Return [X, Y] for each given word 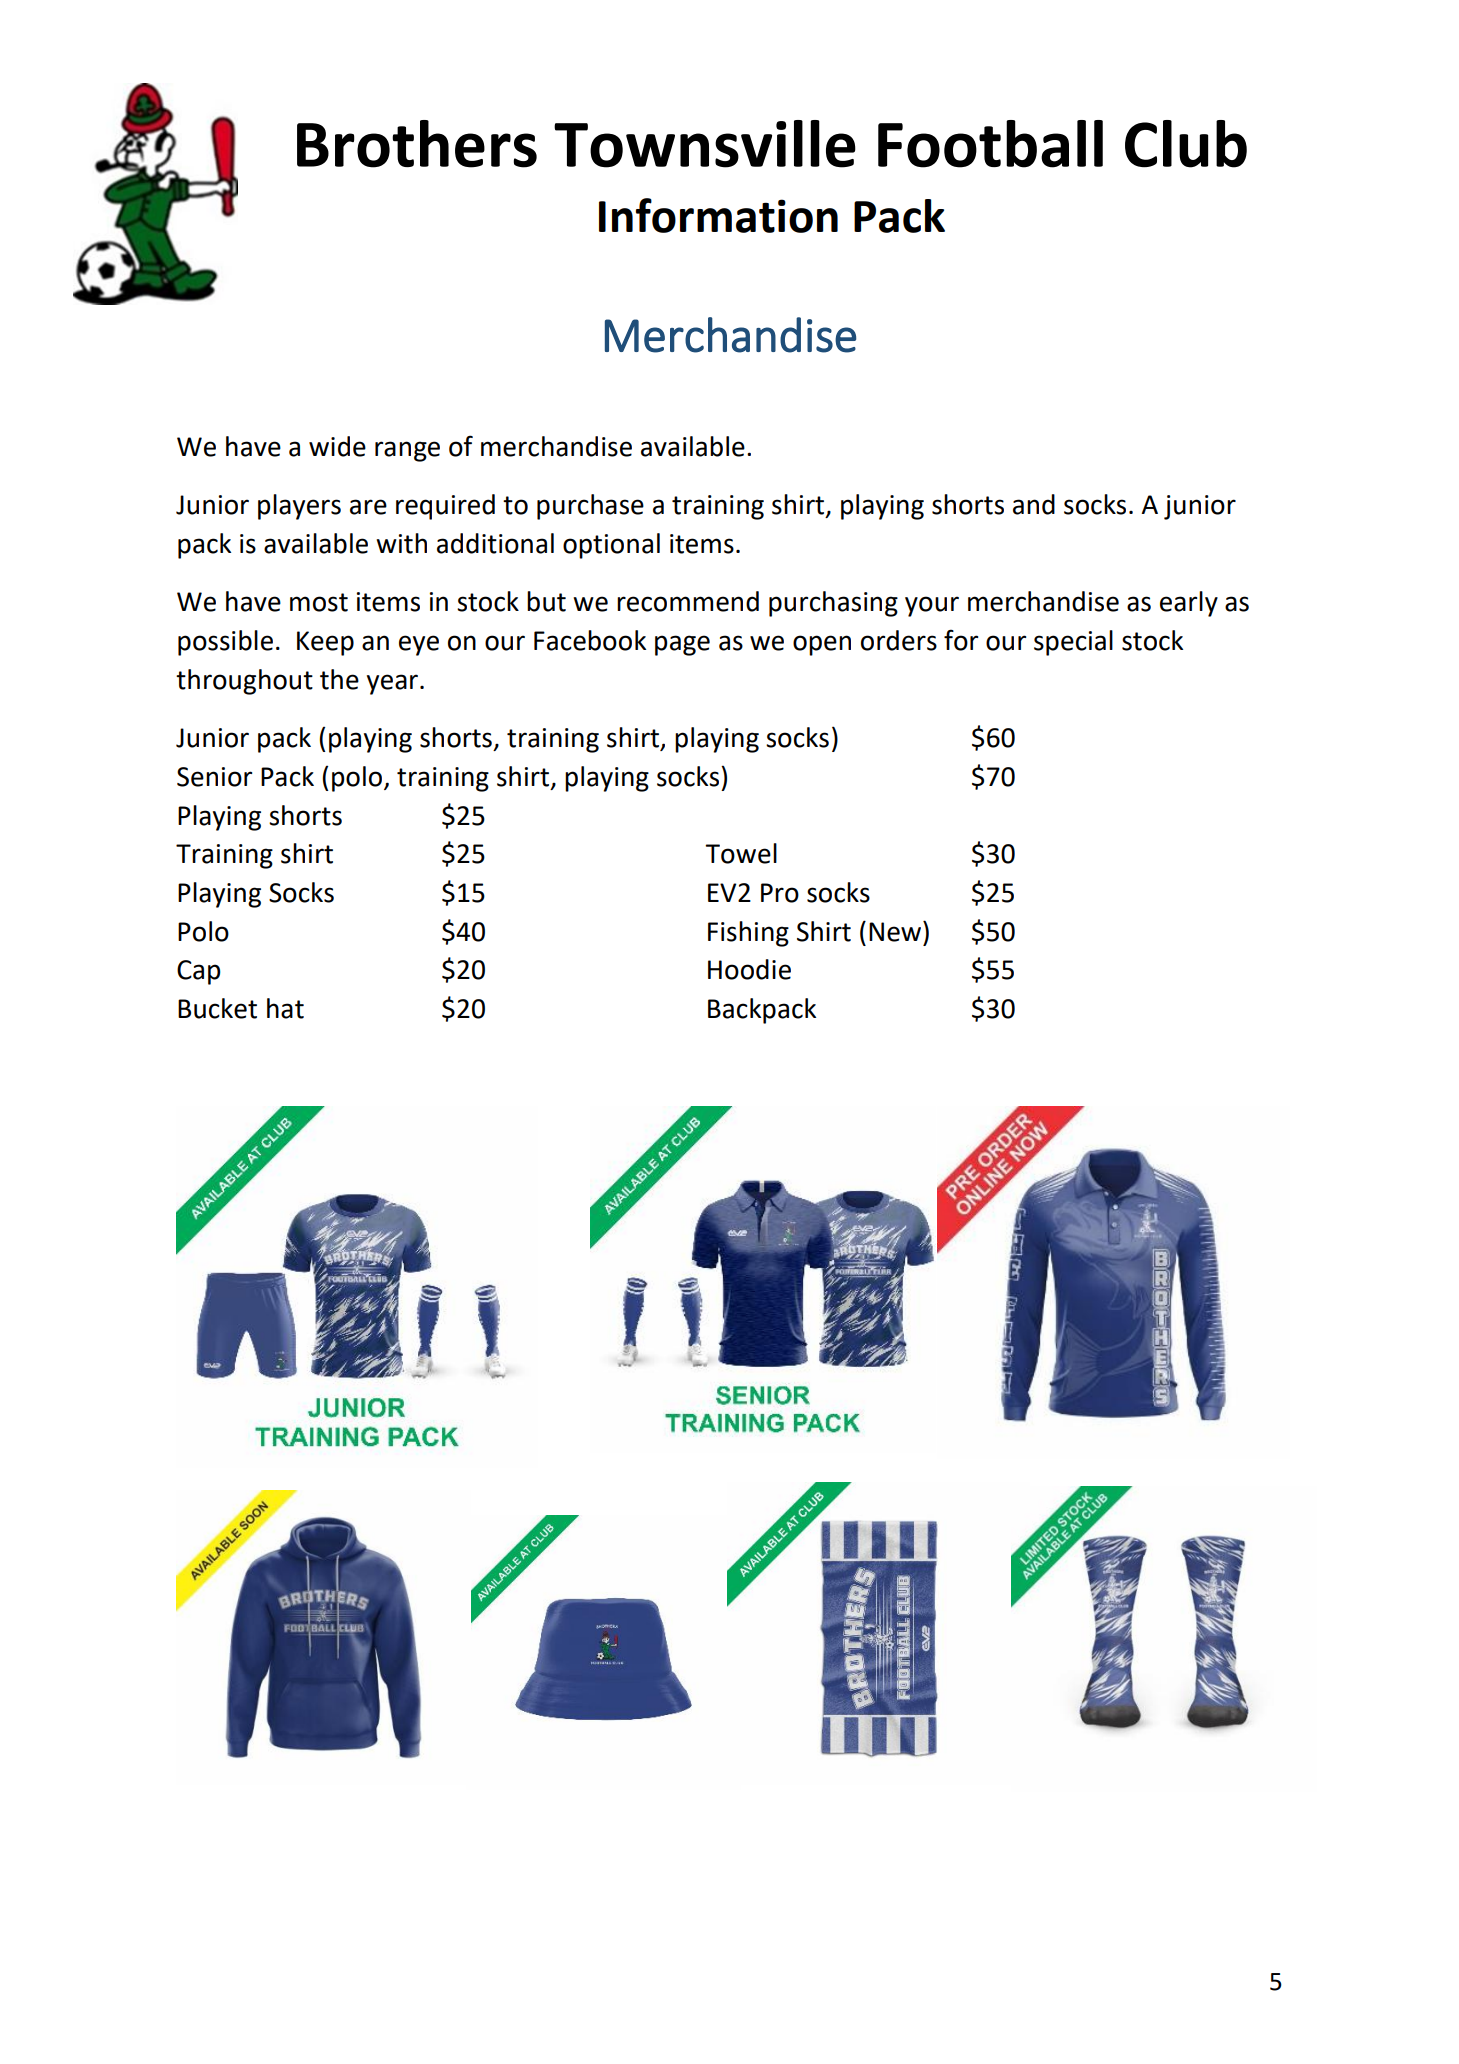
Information [718, 215]
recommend [688, 601]
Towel [741, 853]
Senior [214, 777]
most [319, 602]
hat [285, 1008]
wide [337, 446]
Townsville [705, 144]
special [1073, 643]
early [1189, 604]
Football [990, 144]
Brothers [417, 144]
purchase [590, 507]
